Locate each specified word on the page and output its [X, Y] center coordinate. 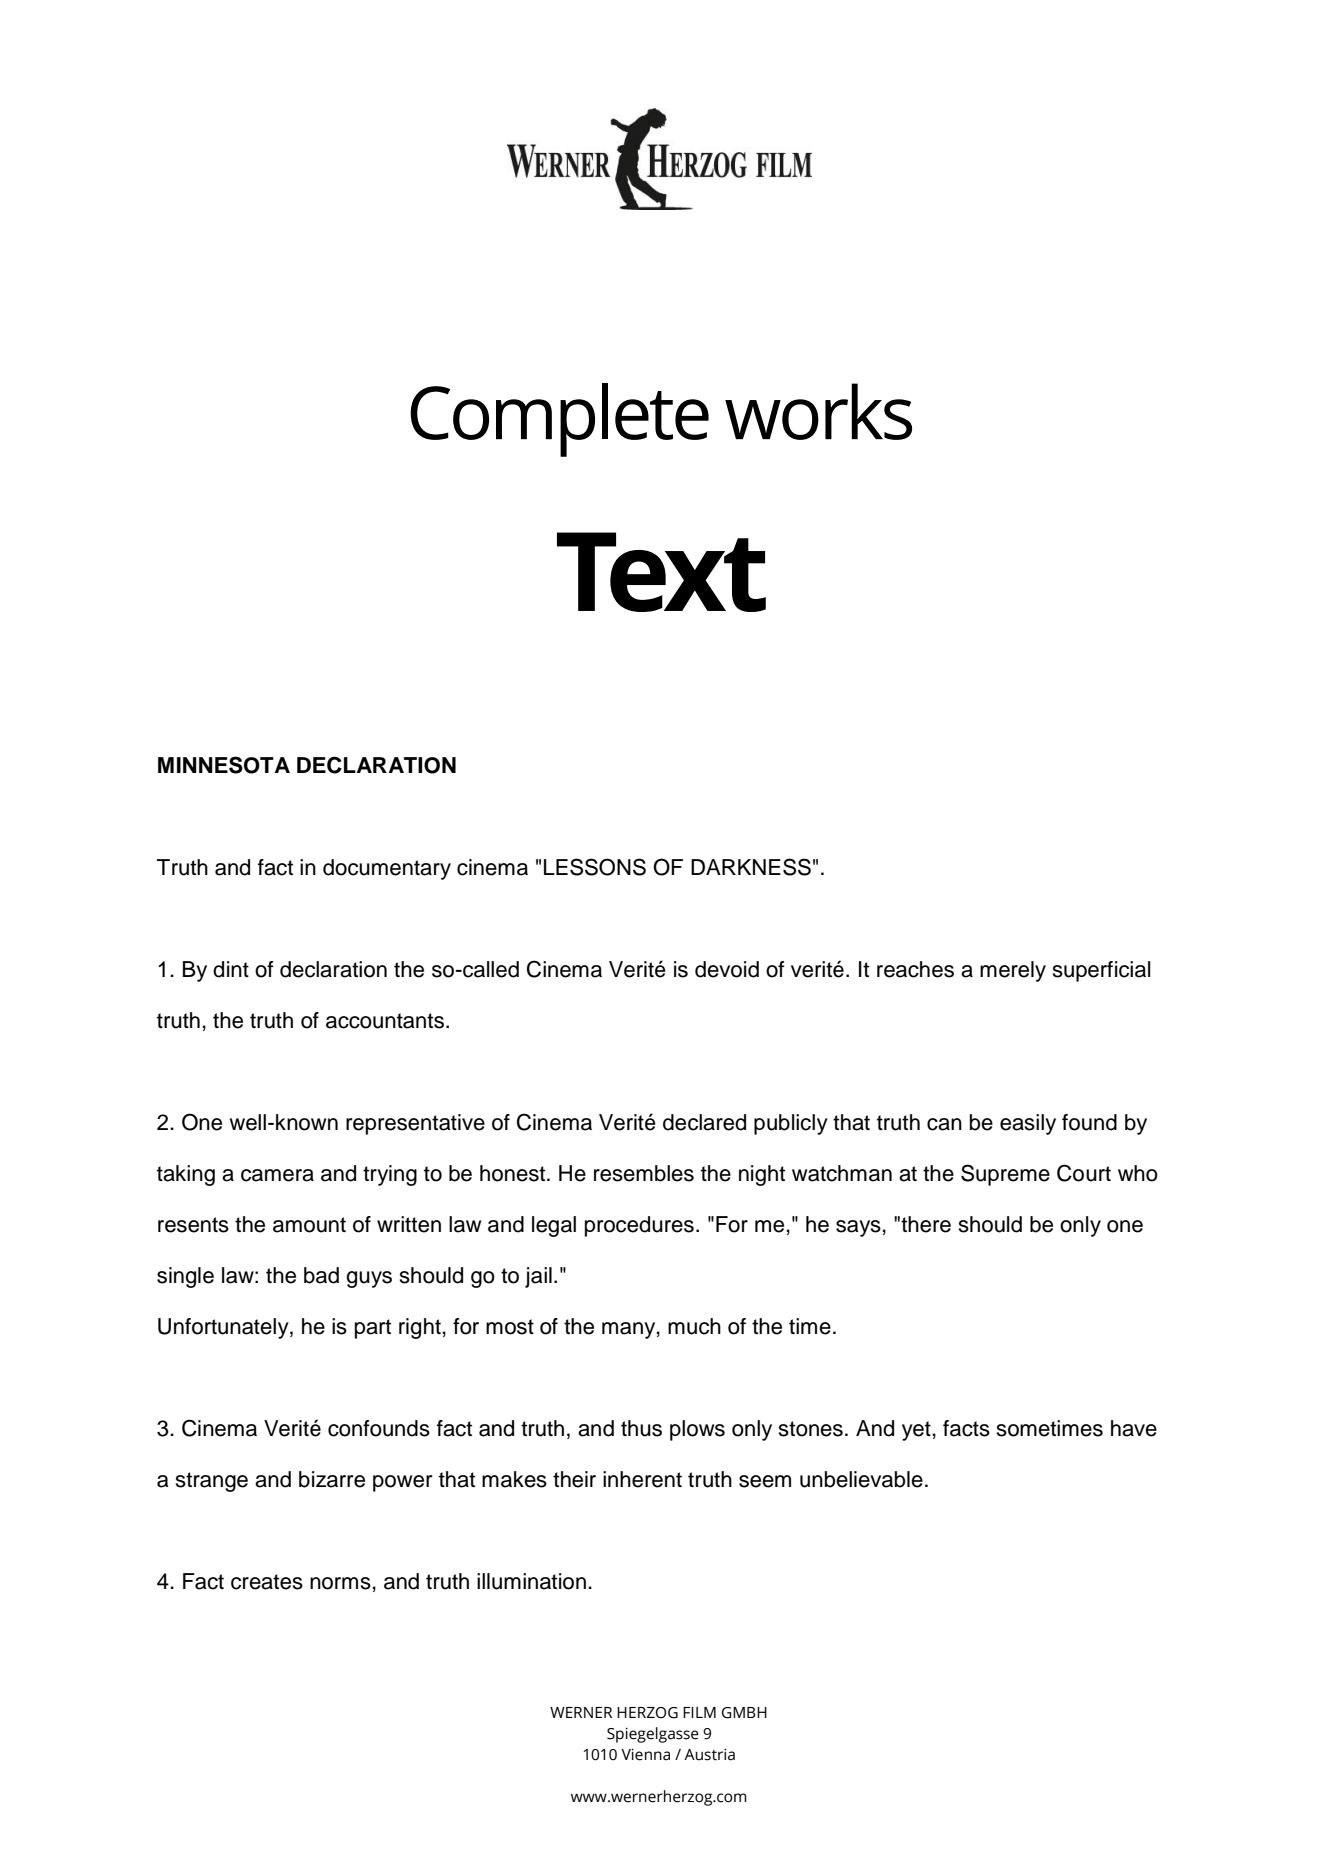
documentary [387, 869]
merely [1013, 971]
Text [661, 572]
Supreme [1005, 1175]
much [694, 1326]
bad [321, 1275]
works [818, 411]
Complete [559, 420]
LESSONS [595, 867]
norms [340, 1583]
